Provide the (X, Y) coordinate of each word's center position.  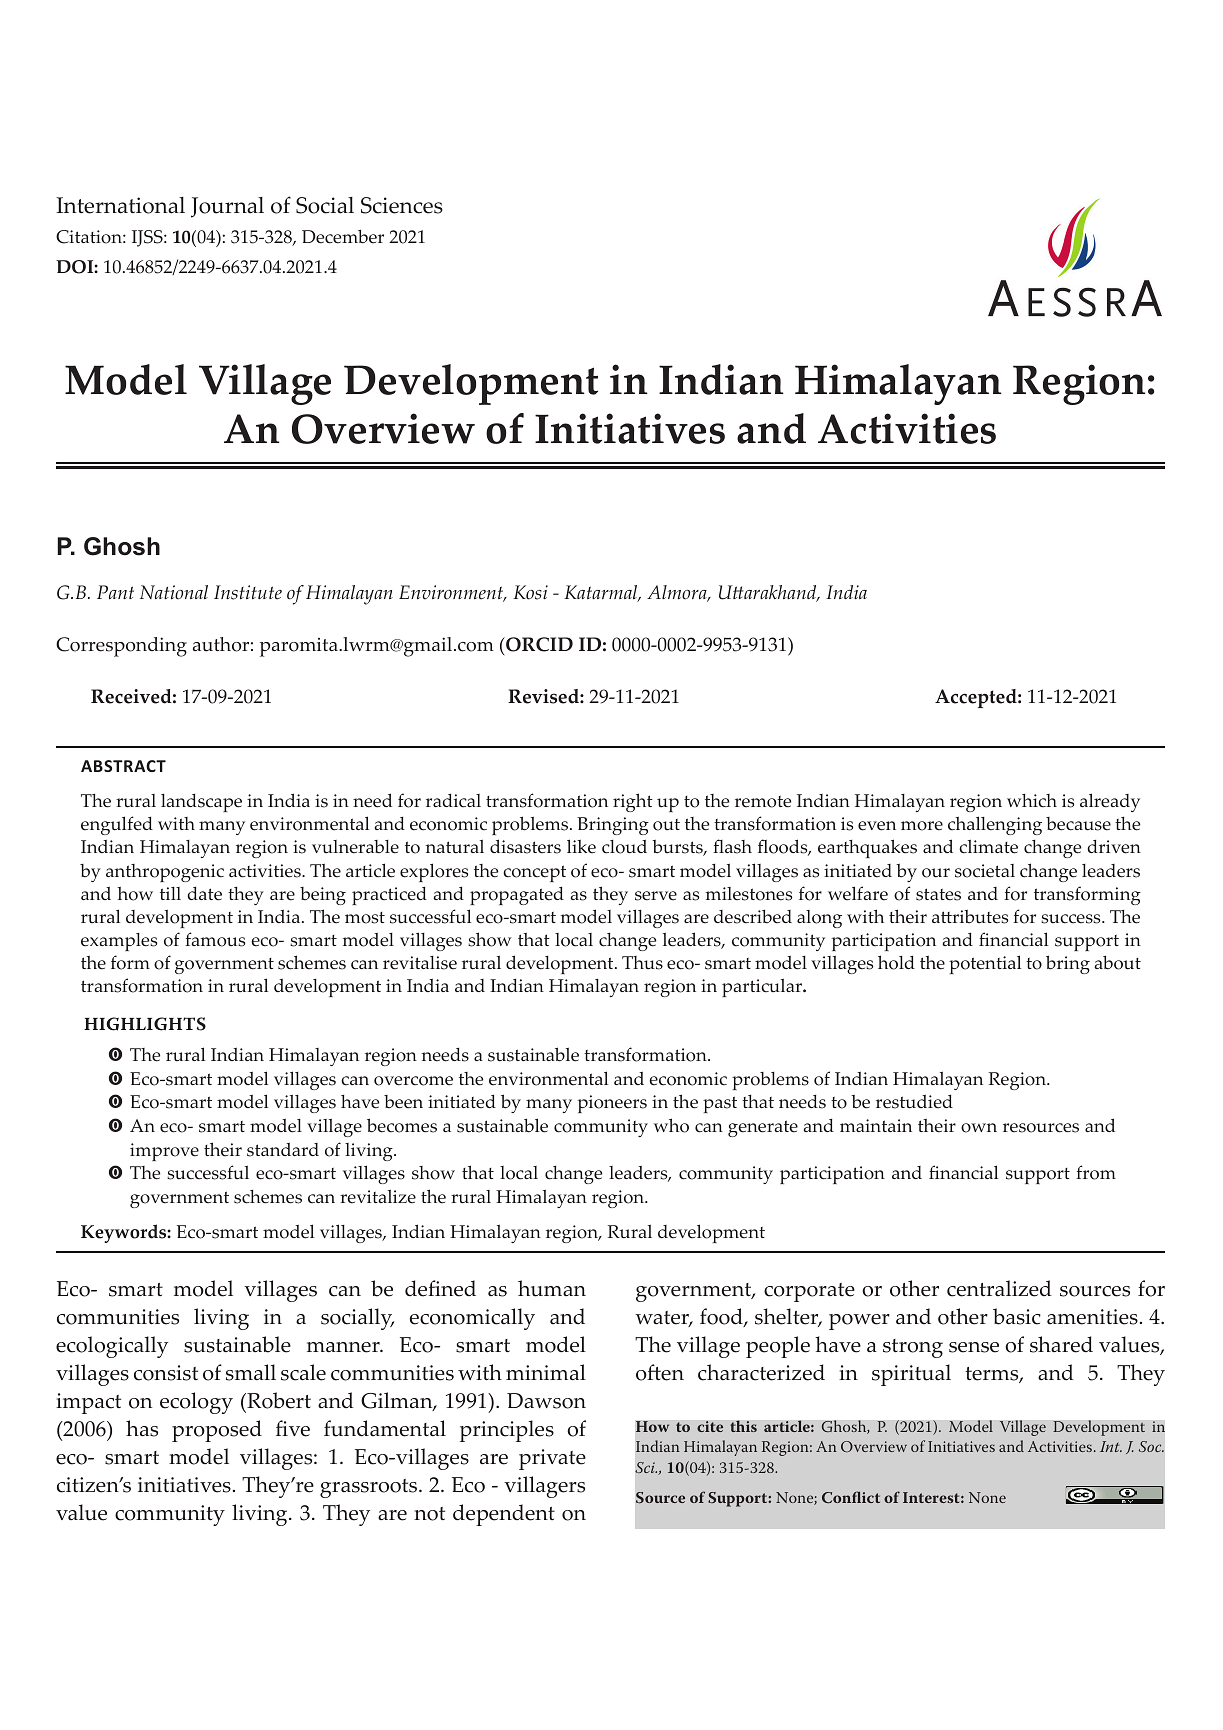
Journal (227, 207)
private (552, 1459)
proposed (217, 1431)
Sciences (402, 205)
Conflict (851, 1497)
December (343, 237)
